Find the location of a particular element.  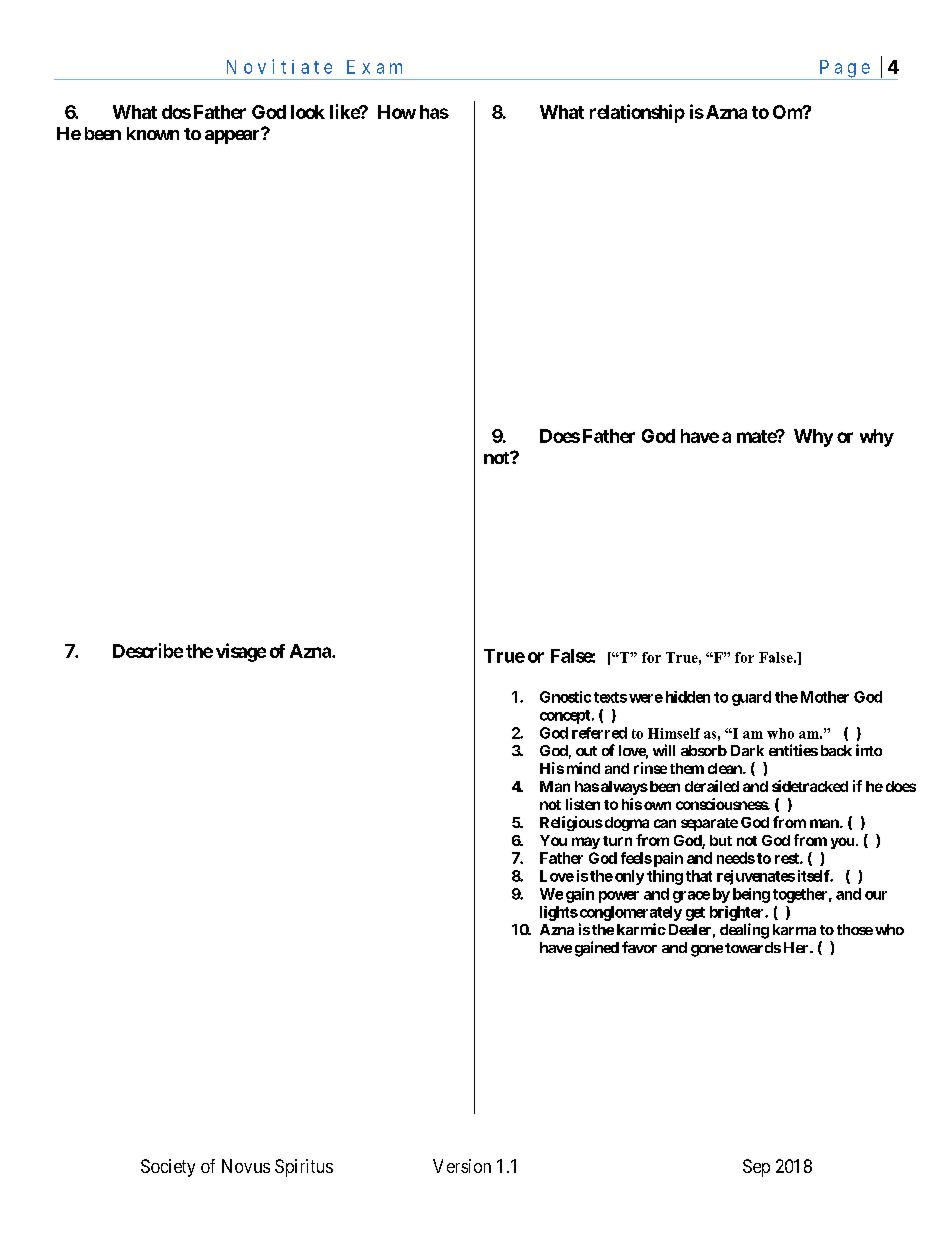

karma is located at coordinates (794, 929).
